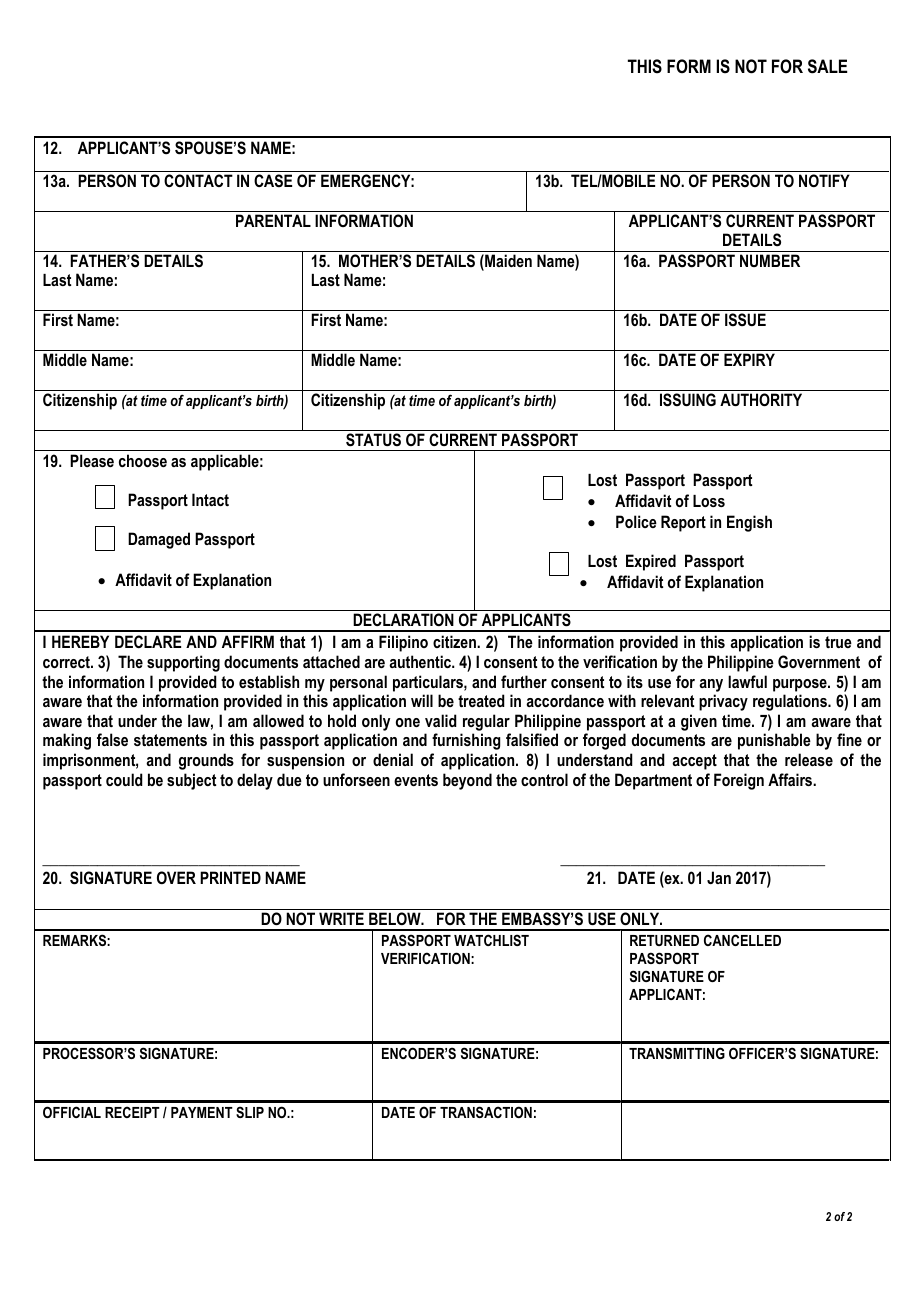 The image size is (924, 1308). I want to click on Filipino, so click(403, 643).
